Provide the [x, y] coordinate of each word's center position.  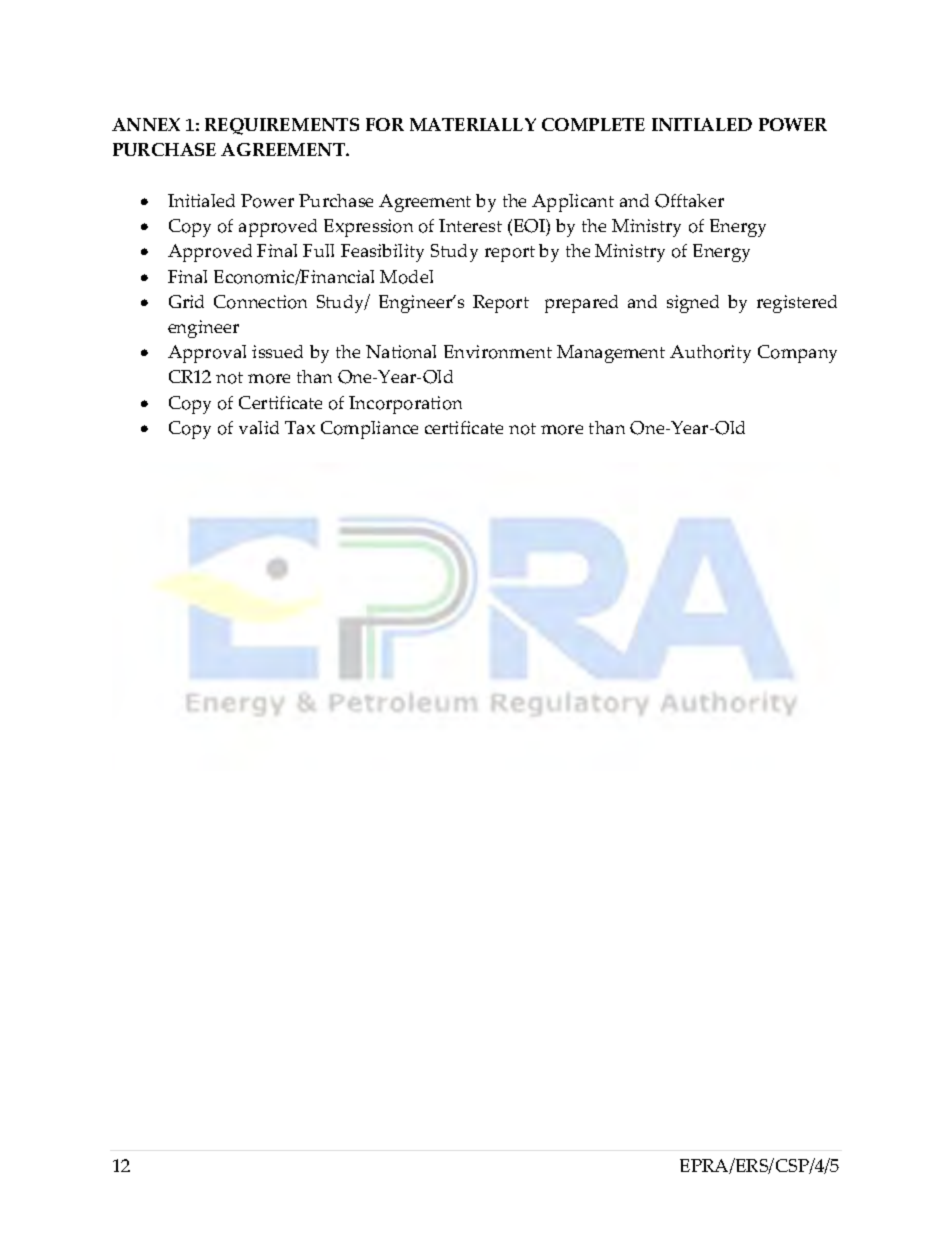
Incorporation [405, 405]
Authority [710, 354]
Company [797, 354]
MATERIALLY [473, 124]
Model [406, 277]
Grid [186, 301]
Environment [498, 352]
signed [693, 304]
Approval [207, 354]
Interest [470, 225]
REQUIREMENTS [282, 126]
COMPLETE [593, 124]
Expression [368, 228]
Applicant [573, 203]
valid [259, 427]
